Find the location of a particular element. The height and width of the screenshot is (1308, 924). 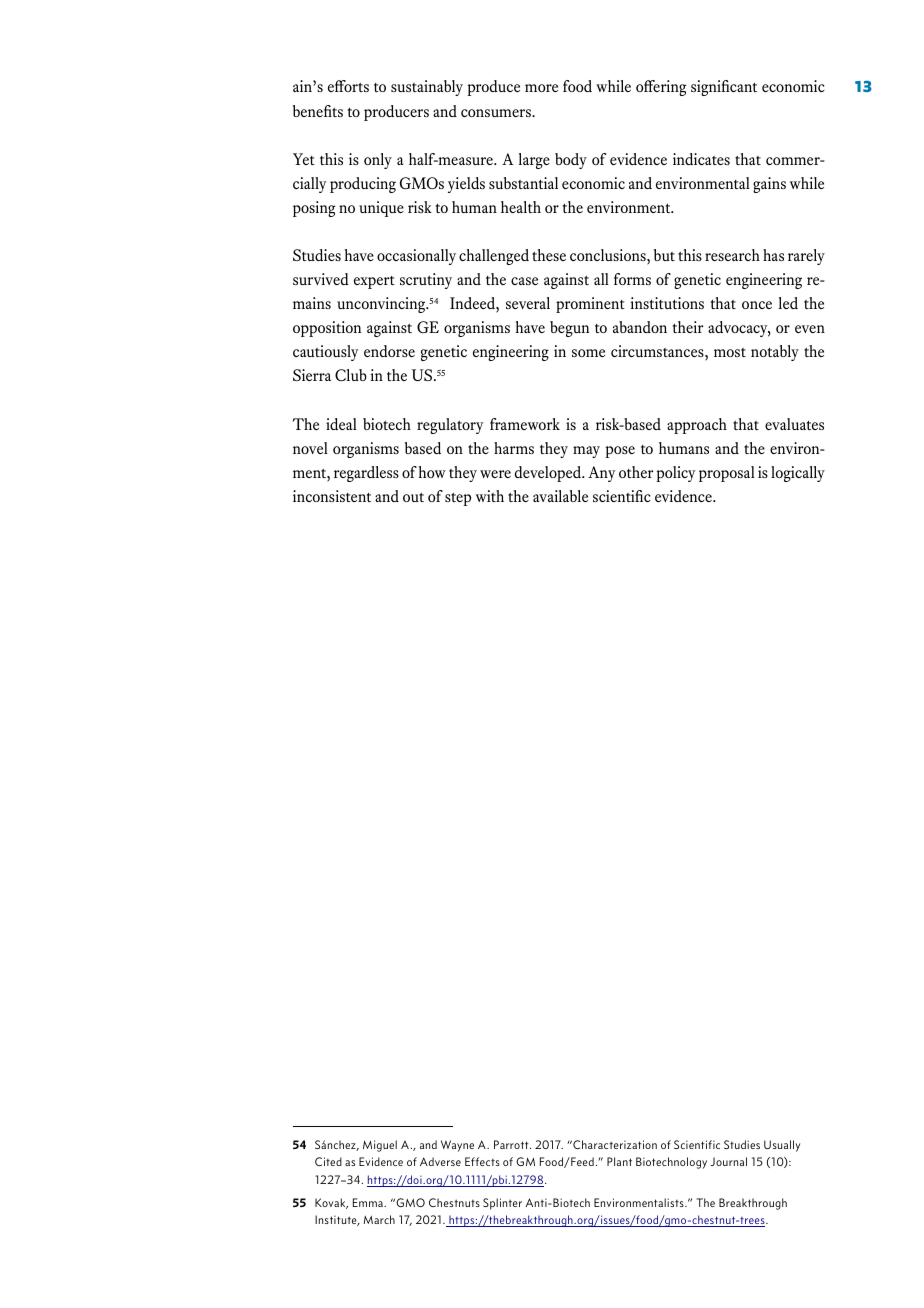

significant is located at coordinates (724, 88).
